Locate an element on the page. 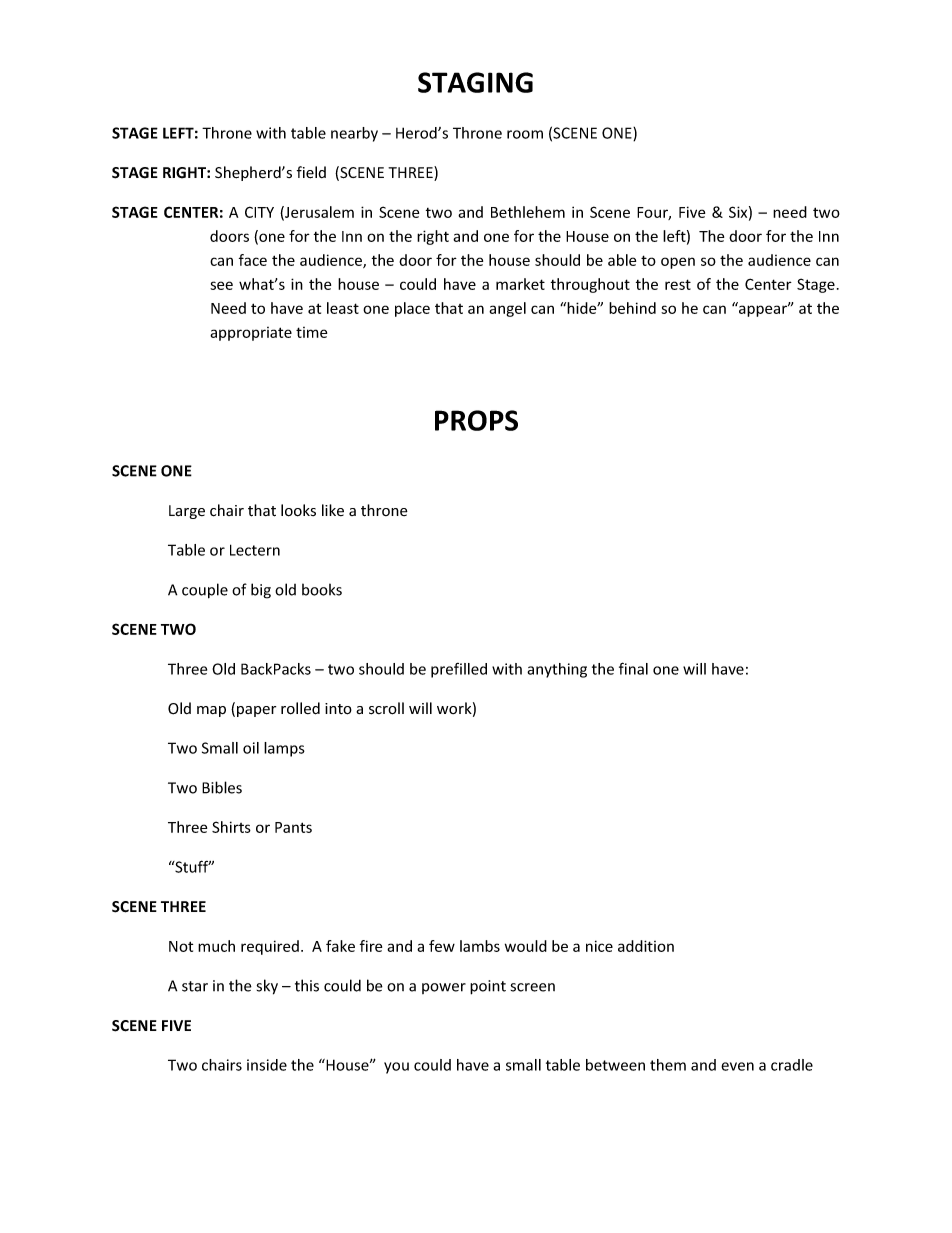  books is located at coordinates (322, 589).
